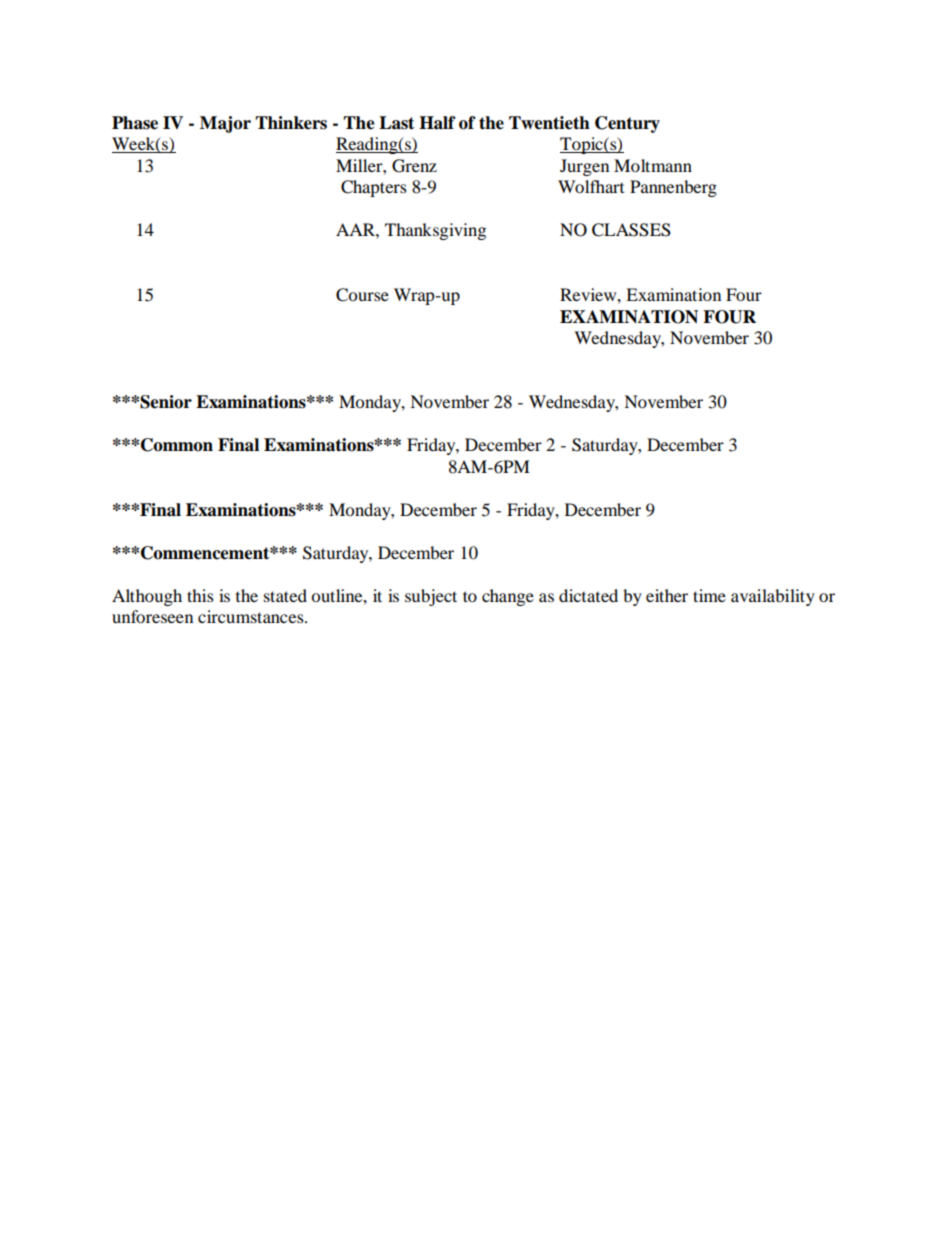  I want to click on either, so click(667, 595).
